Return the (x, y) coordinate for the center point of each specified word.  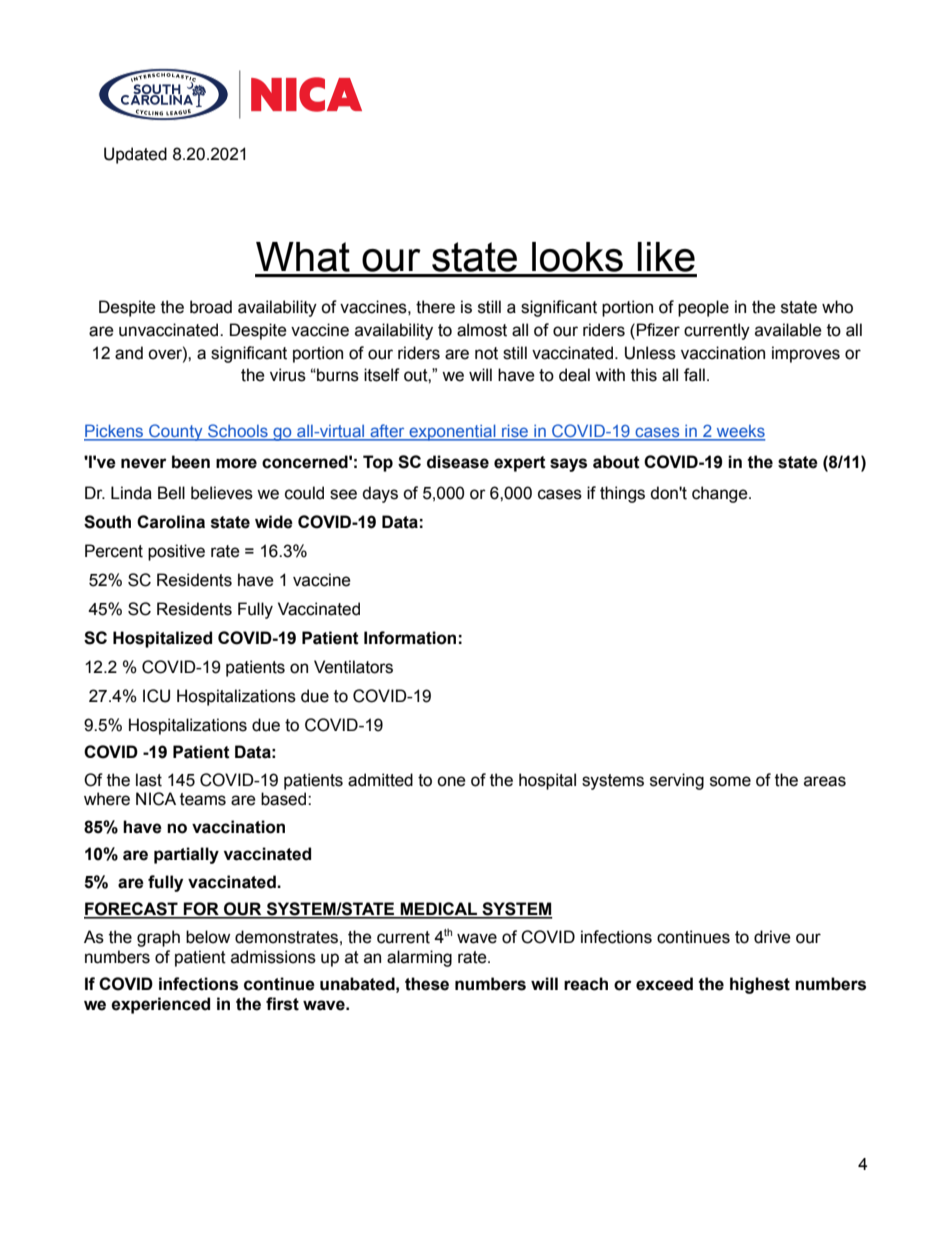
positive (176, 552)
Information (410, 638)
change (721, 494)
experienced (160, 1005)
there (435, 307)
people (703, 308)
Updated (135, 155)
